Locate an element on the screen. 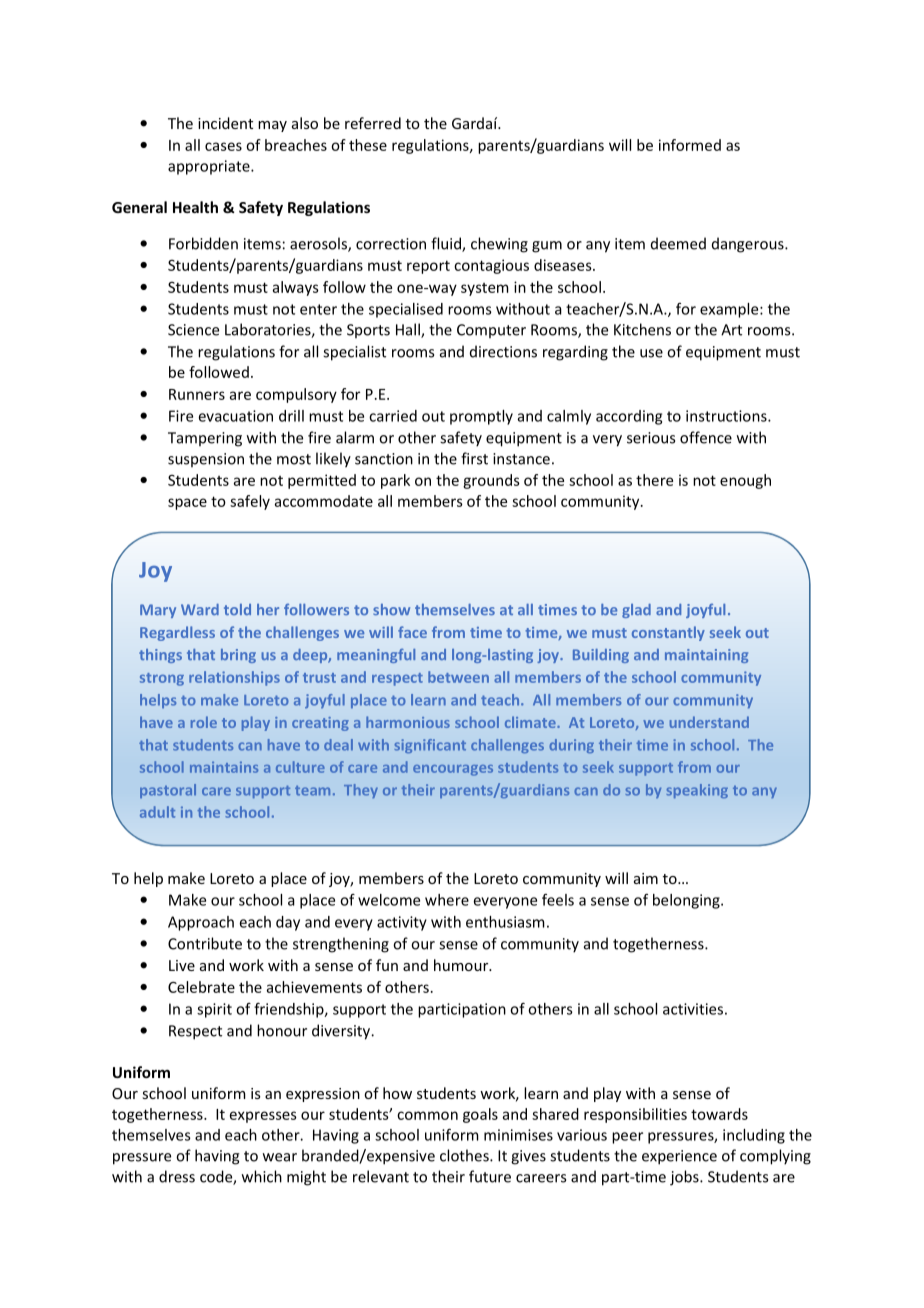 The width and height of the screenshot is (924, 1308). informed is located at coordinates (690, 145).
